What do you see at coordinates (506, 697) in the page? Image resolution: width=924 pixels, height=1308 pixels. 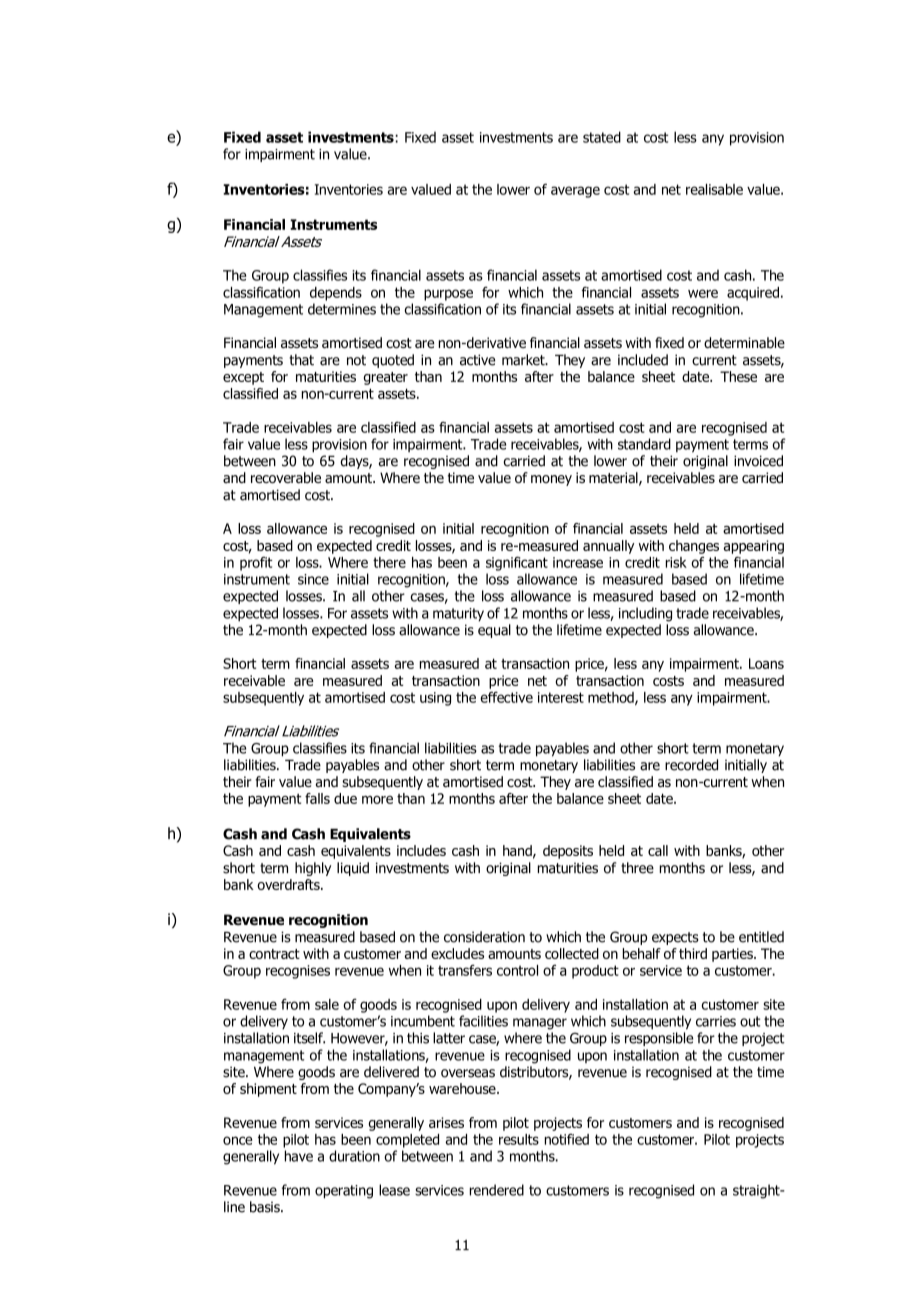 I see `effective` at bounding box center [506, 697].
